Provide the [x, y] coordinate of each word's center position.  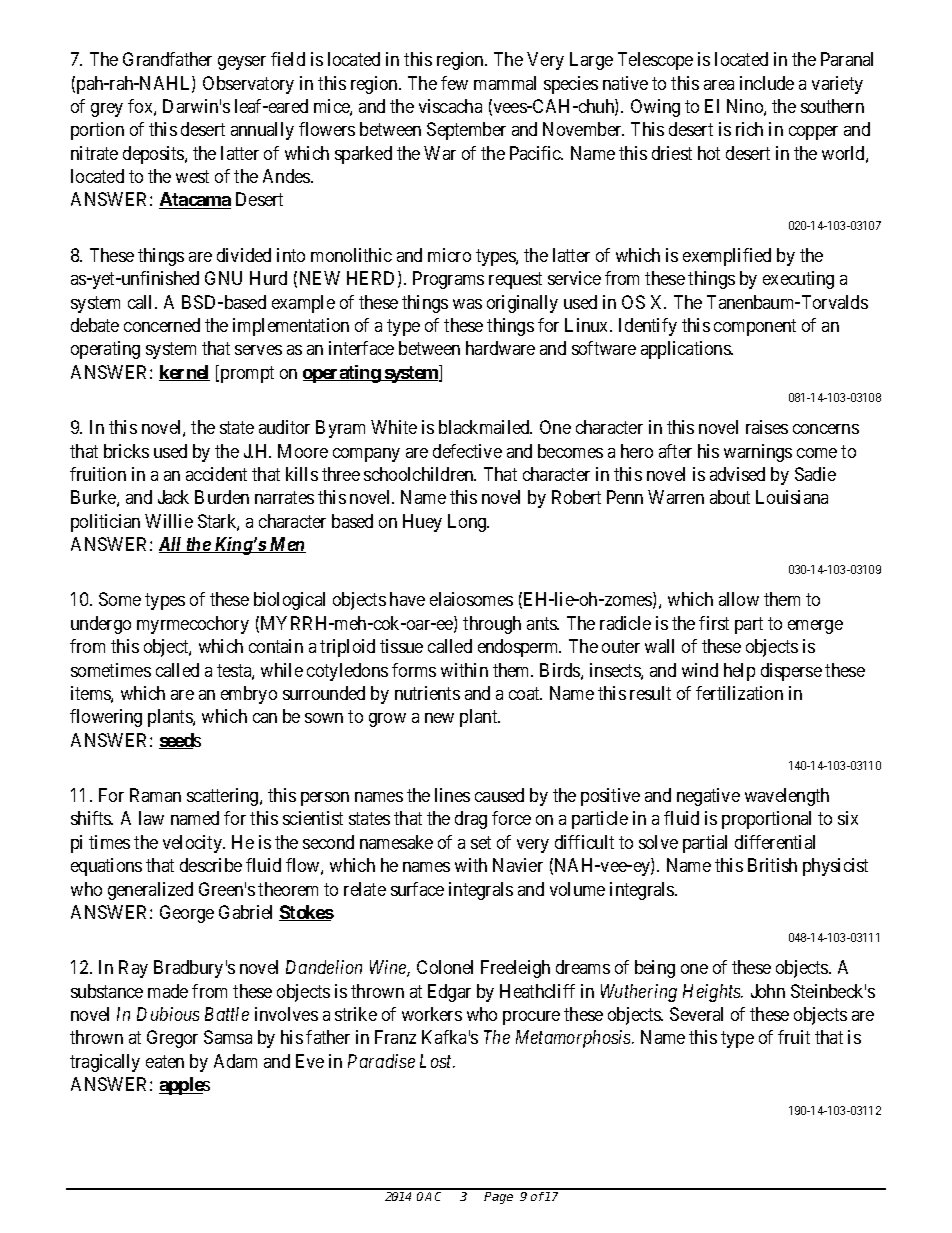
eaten [165, 1061]
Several [696, 1014]
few [454, 83]
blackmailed [485, 427]
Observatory [248, 85]
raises [767, 427]
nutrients [427, 693]
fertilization [739, 693]
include [767, 83]
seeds [180, 741]
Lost [437, 1061]
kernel [184, 373]
